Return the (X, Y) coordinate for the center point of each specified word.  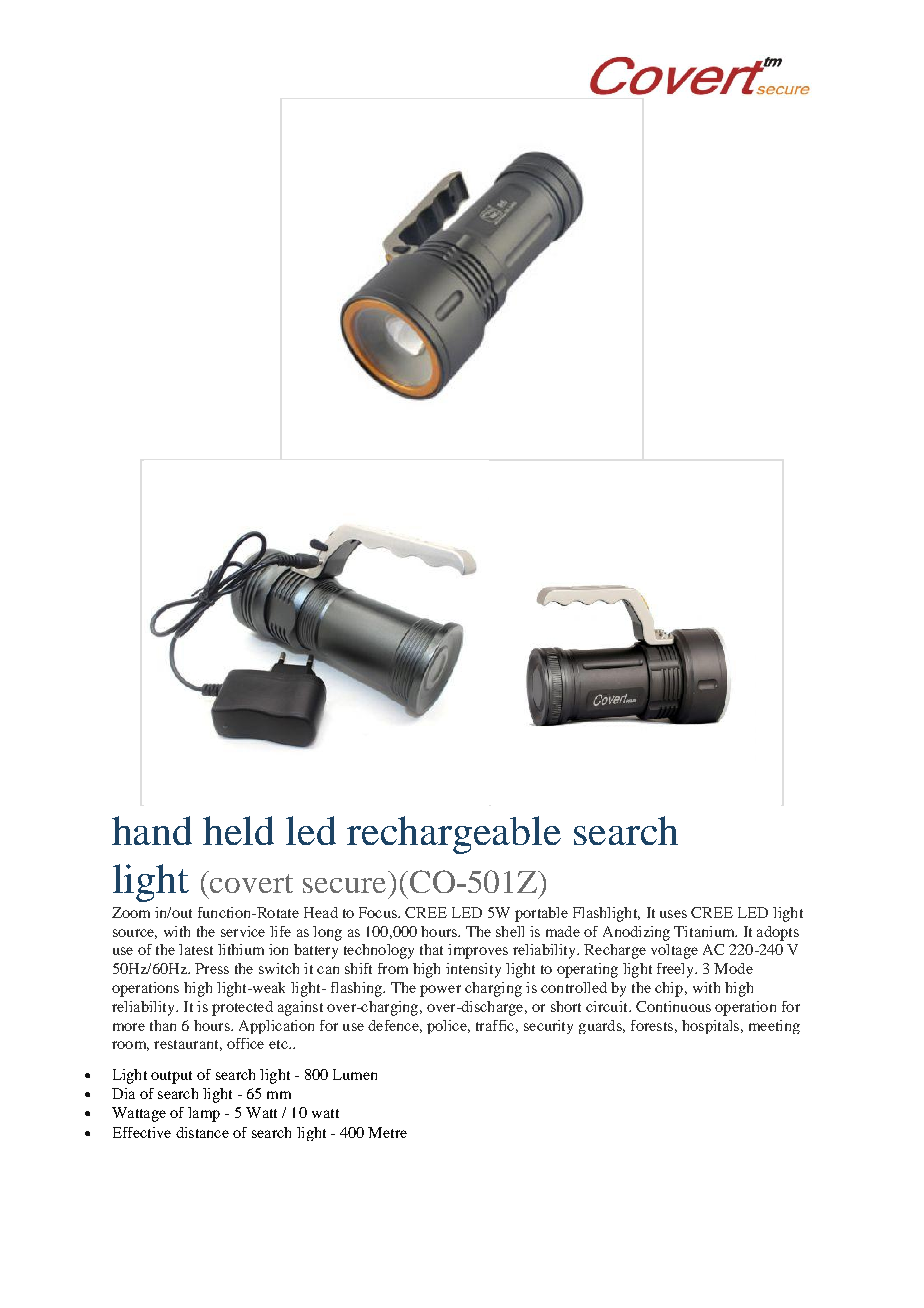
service (243, 931)
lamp (204, 1114)
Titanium (705, 931)
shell (510, 931)
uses (673, 914)
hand (152, 830)
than (163, 1025)
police (448, 1027)
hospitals (712, 1027)
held (238, 830)
